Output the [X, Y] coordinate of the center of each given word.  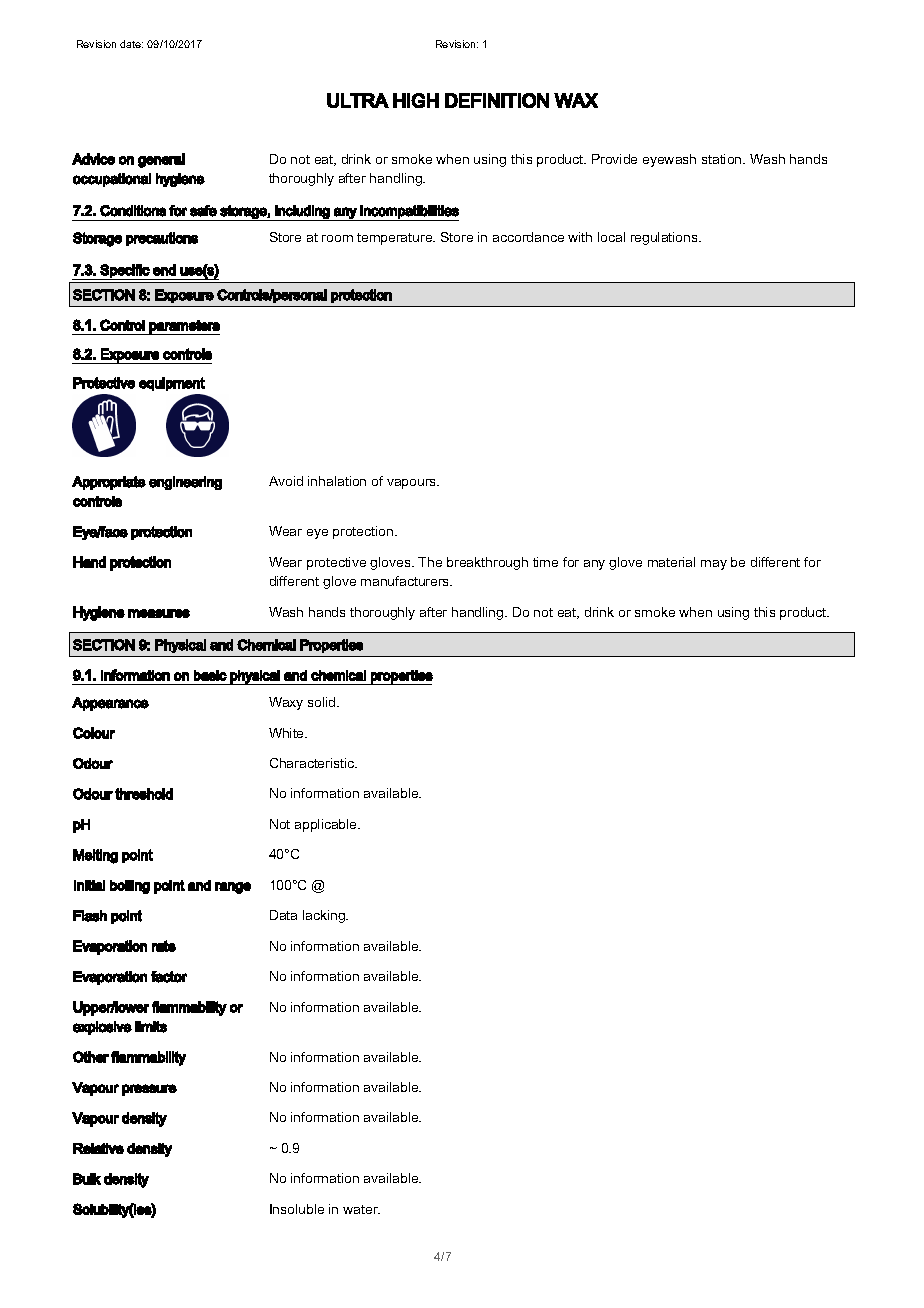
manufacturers [406, 581]
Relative [98, 1148]
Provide [614, 159]
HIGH [416, 100]
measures [159, 613]
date [131, 44]
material [671, 562]
